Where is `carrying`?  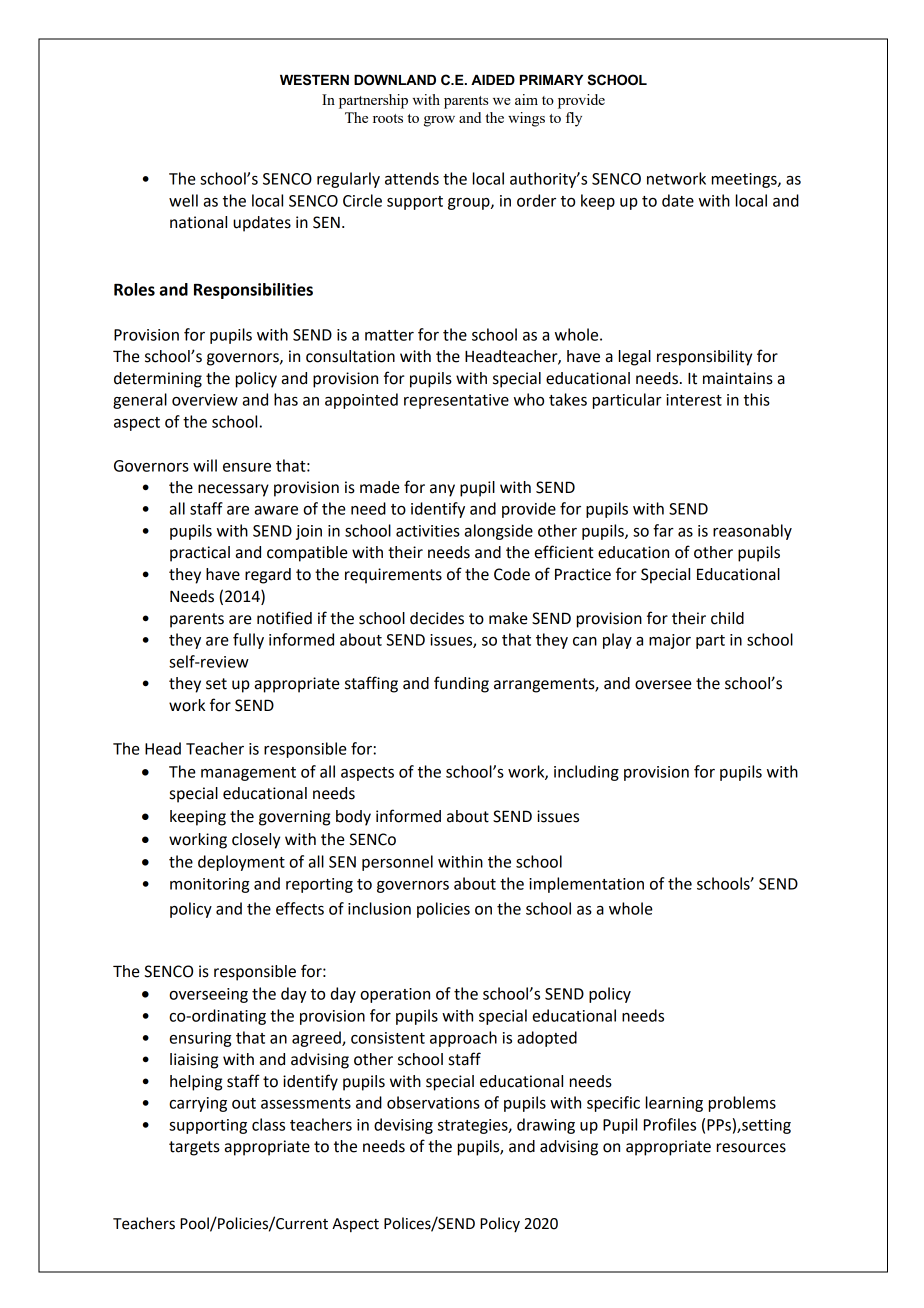
carrying is located at coordinates (198, 1104).
